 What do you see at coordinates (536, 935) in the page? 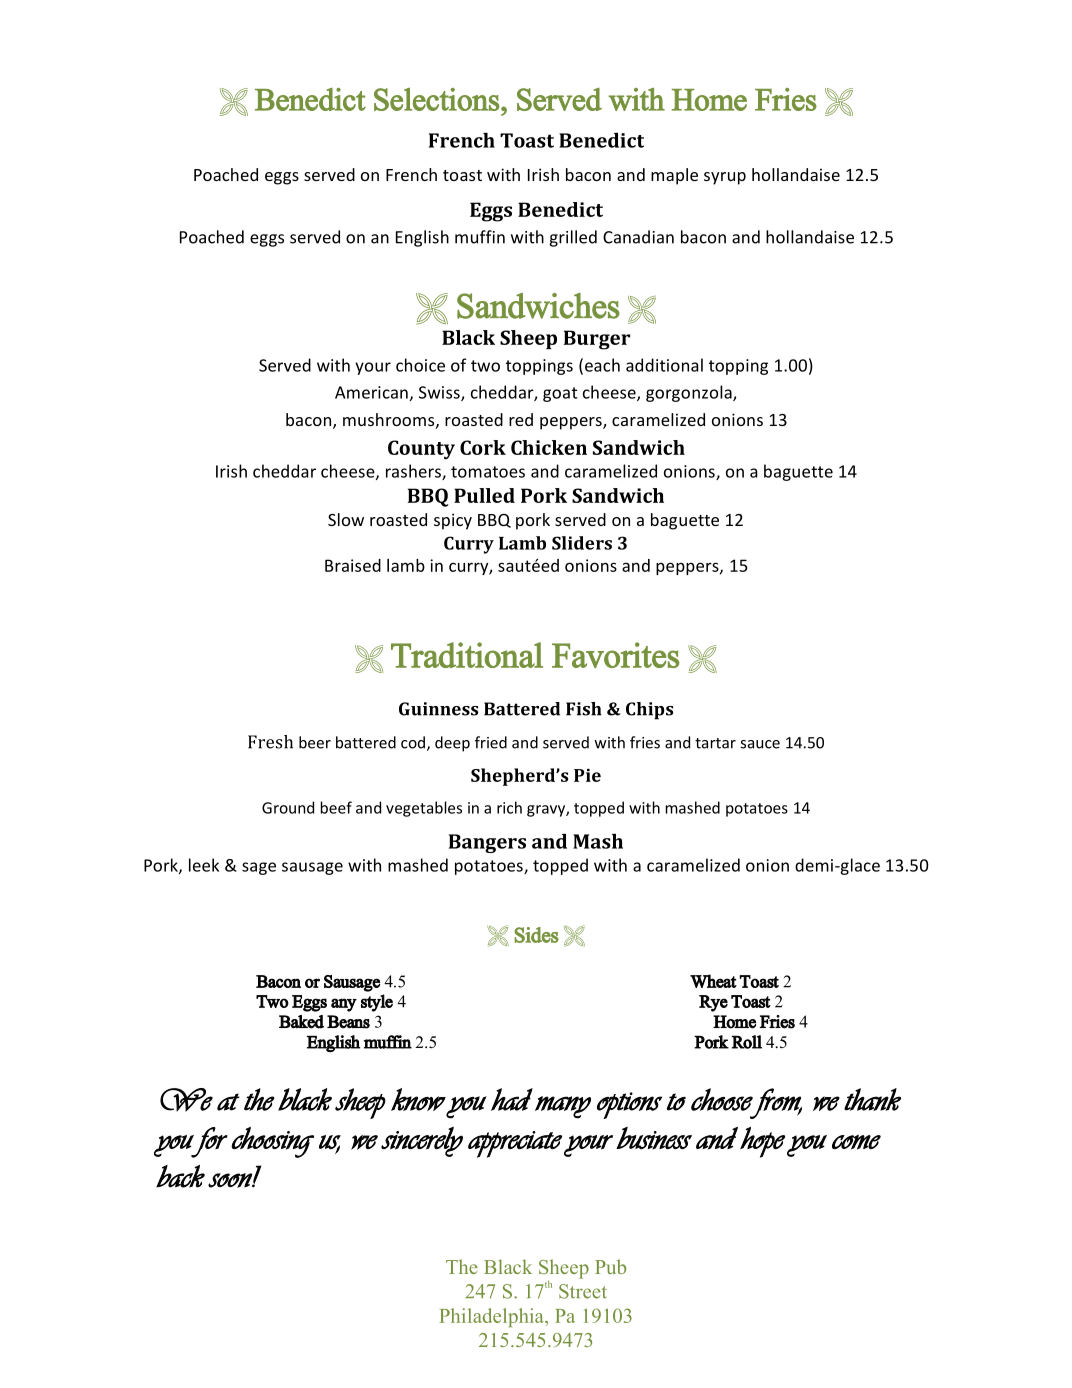
I see `Sides` at bounding box center [536, 935].
